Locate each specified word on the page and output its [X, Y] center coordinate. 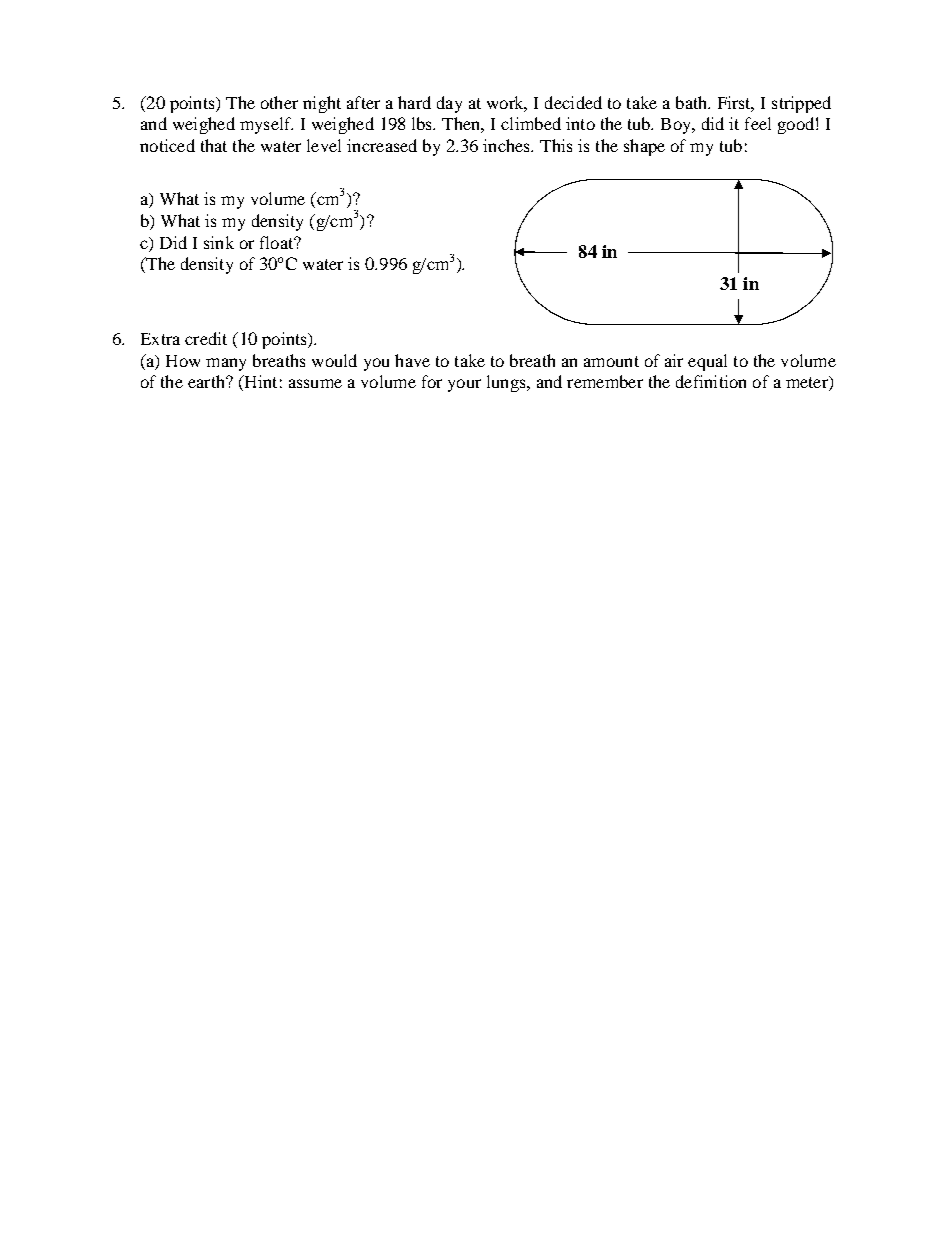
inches [508, 145]
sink [219, 242]
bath [693, 102]
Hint [259, 383]
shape [644, 147]
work [507, 103]
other [279, 102]
